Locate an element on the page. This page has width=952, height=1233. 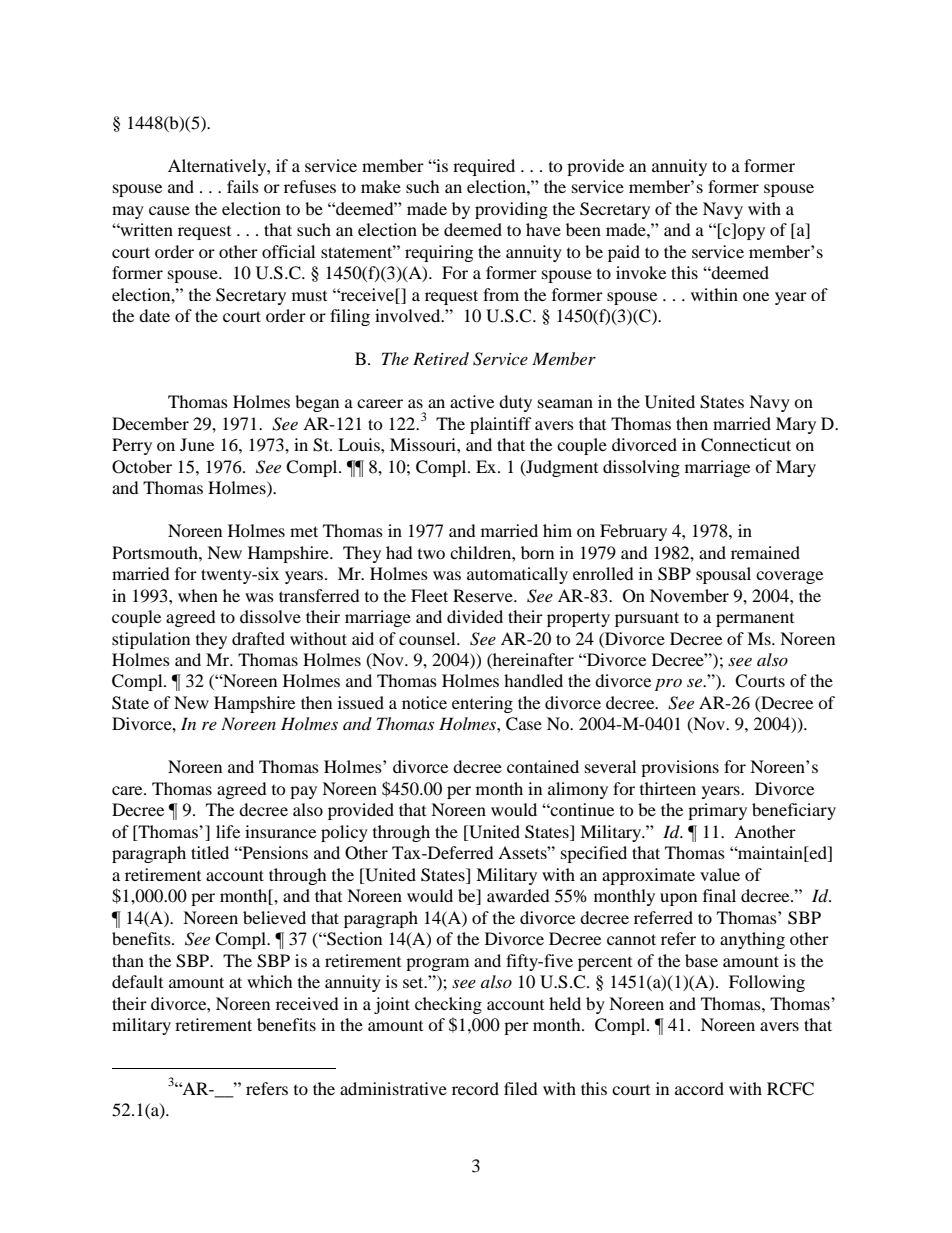
spousal is located at coordinates (723, 575).
